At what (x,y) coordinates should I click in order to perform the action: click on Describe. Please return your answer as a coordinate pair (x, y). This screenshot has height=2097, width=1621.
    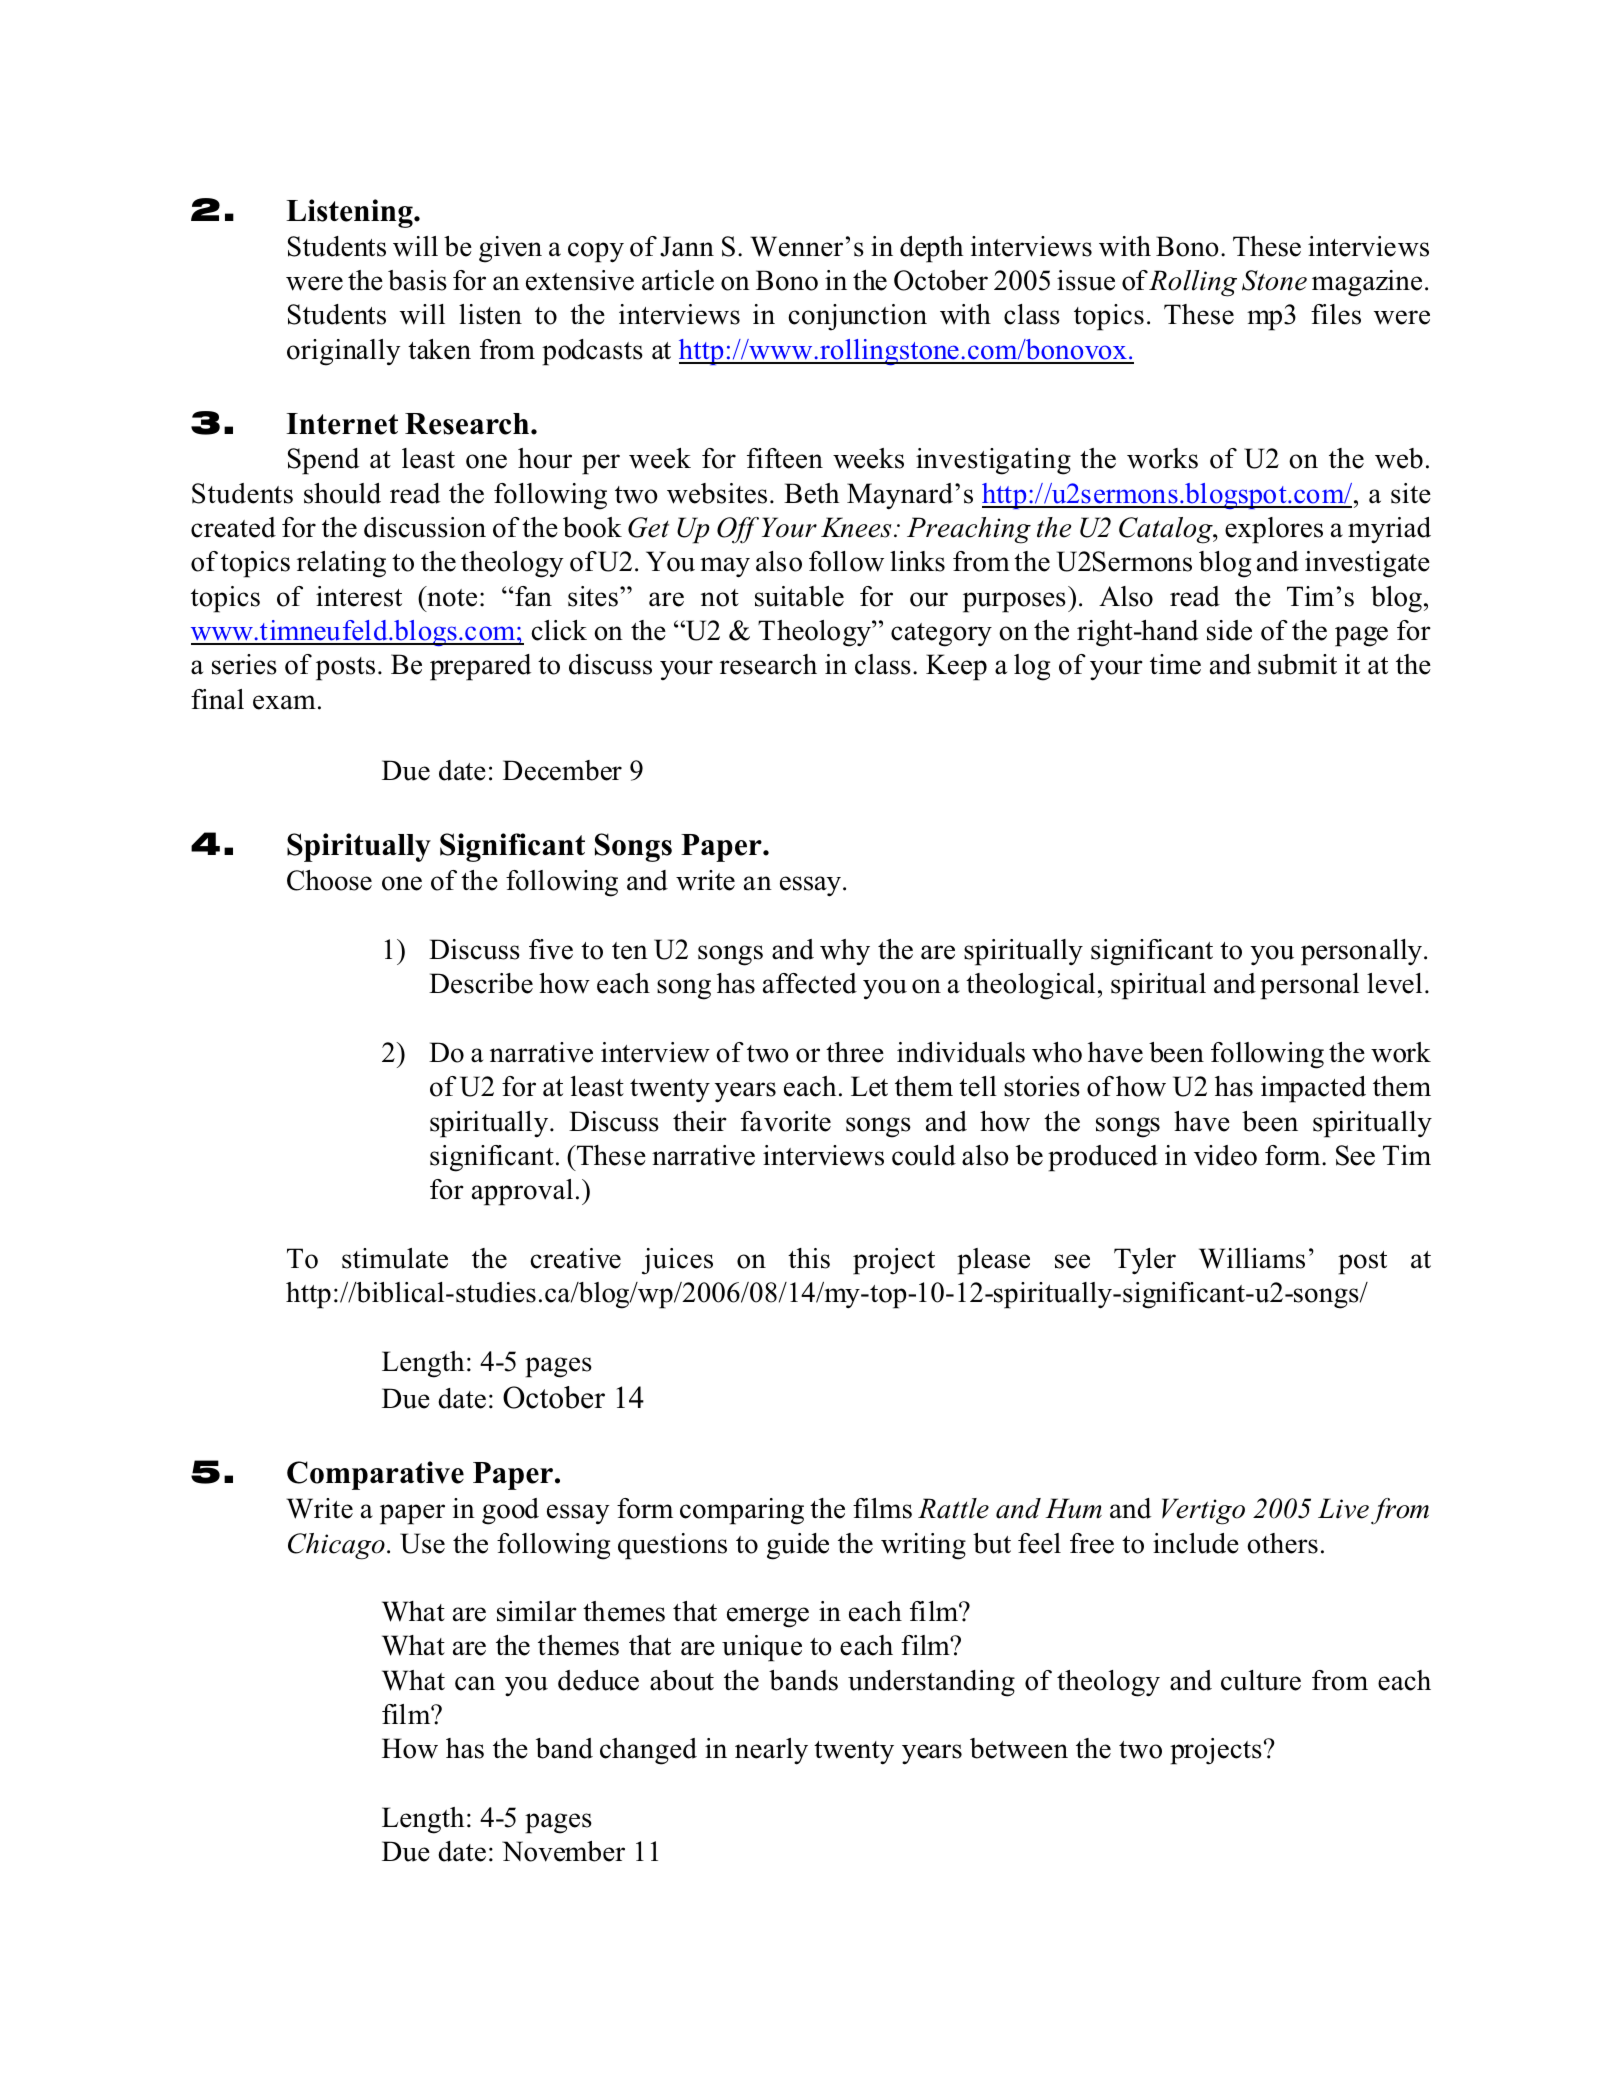
    Looking at the image, I should click on (481, 983).
